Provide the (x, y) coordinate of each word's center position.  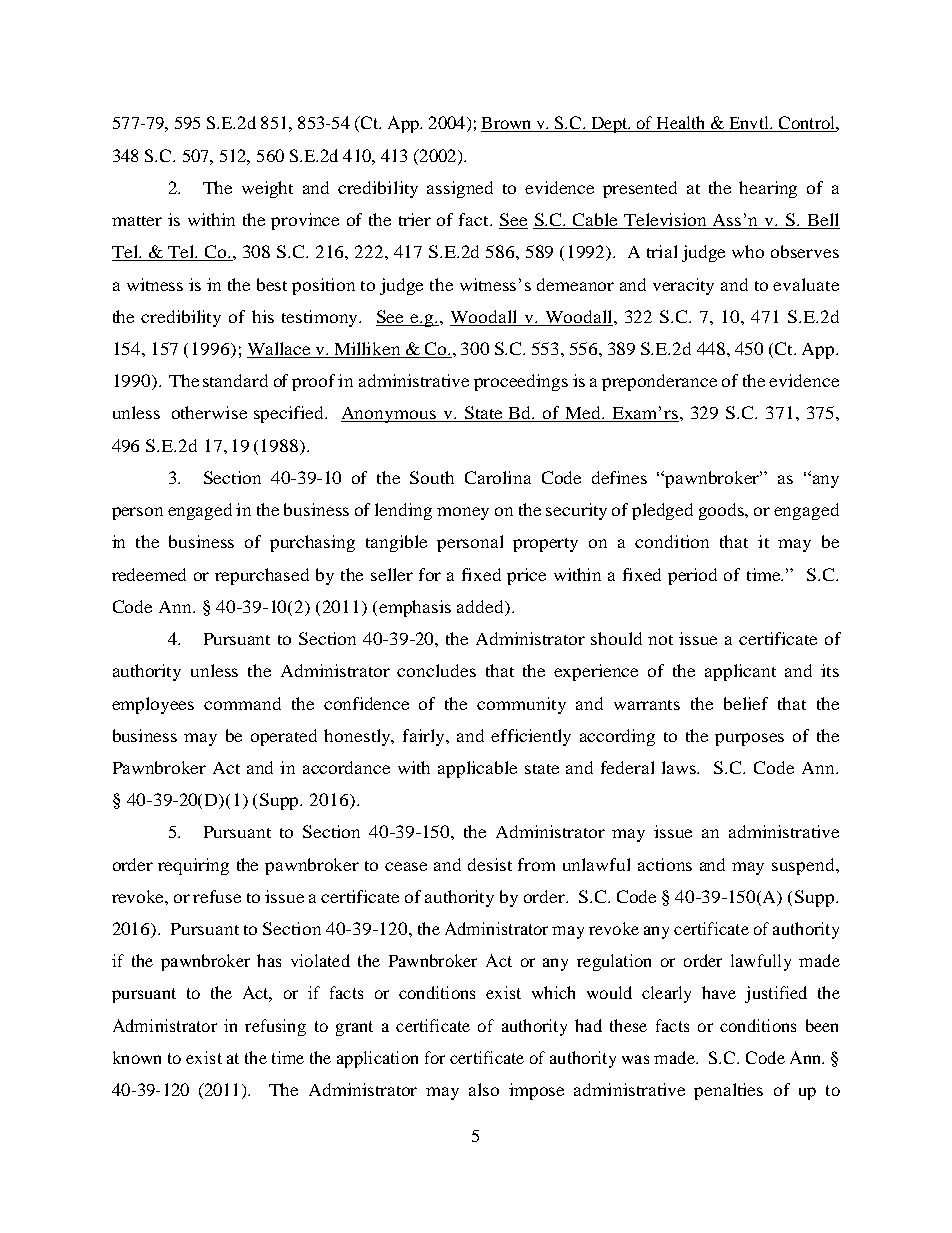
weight (267, 189)
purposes (749, 739)
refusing (275, 1027)
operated (284, 737)
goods (723, 511)
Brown (507, 124)
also (484, 1089)
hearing (768, 189)
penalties (728, 1091)
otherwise (209, 412)
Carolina (498, 477)
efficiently (531, 737)
